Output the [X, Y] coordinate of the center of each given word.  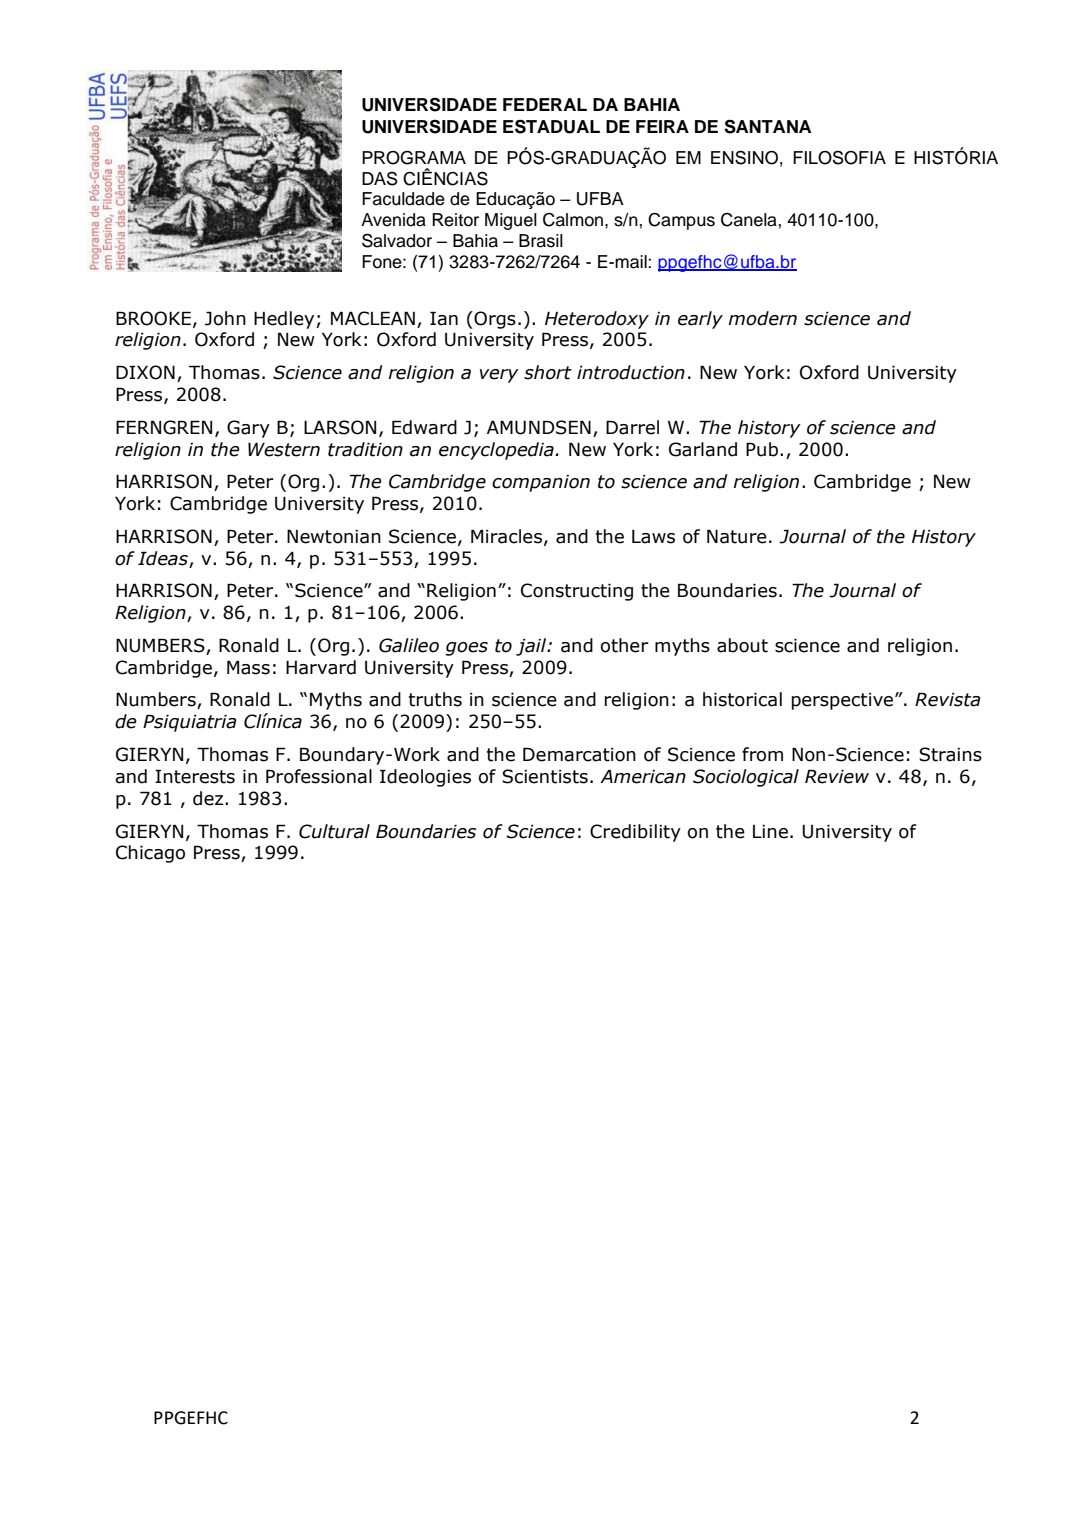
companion [541, 483]
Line [770, 832]
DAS [380, 178]
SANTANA [768, 126]
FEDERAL [545, 104]
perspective [844, 701]
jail [532, 647]
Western [284, 449]
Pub [762, 449]
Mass [248, 667]
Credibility [635, 833]
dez [209, 798]
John [225, 318]
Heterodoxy [597, 320]
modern [762, 318]
